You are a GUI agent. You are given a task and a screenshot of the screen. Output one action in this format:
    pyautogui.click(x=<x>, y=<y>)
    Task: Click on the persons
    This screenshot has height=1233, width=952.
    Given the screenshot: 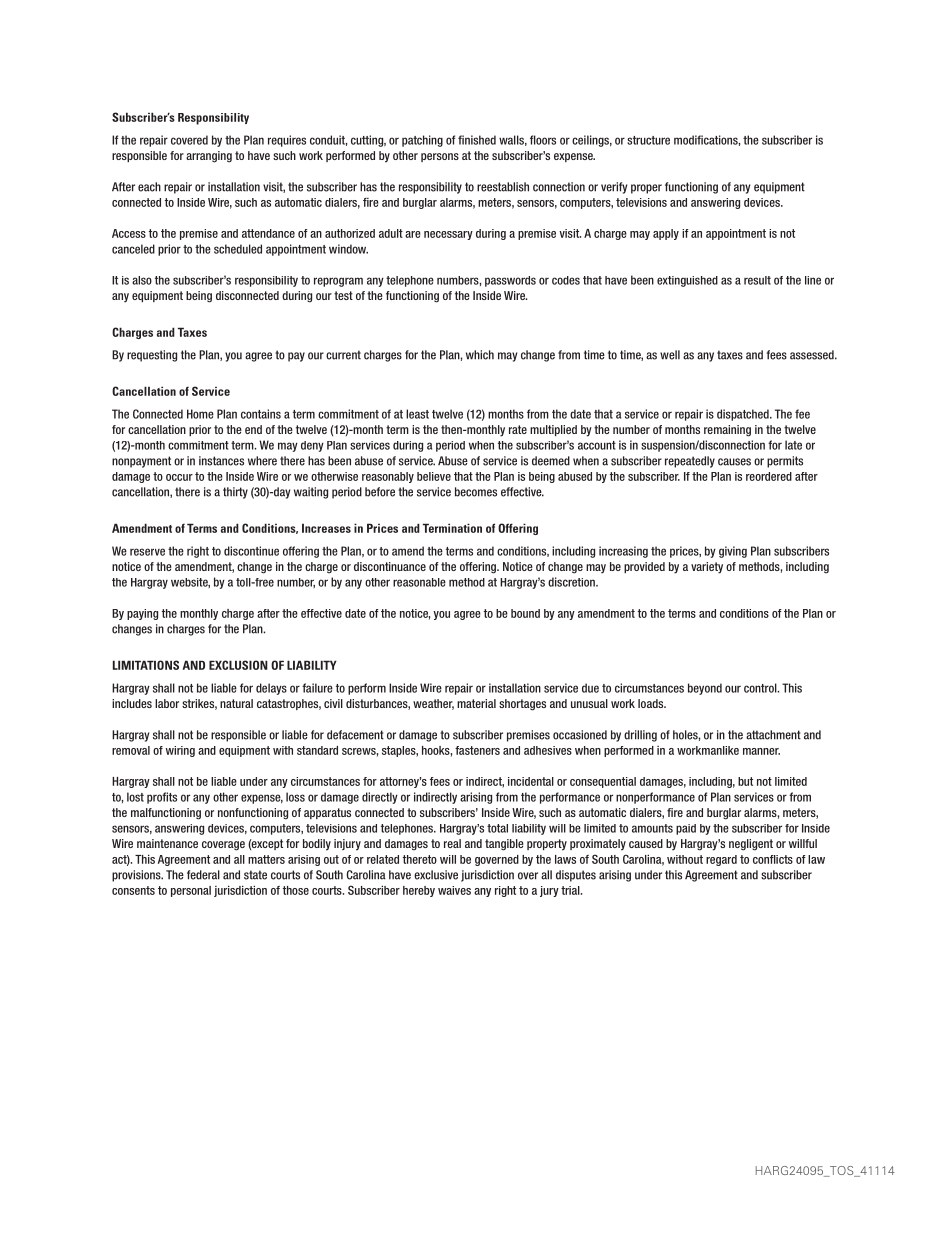 What is the action you would take?
    pyautogui.click(x=440, y=157)
